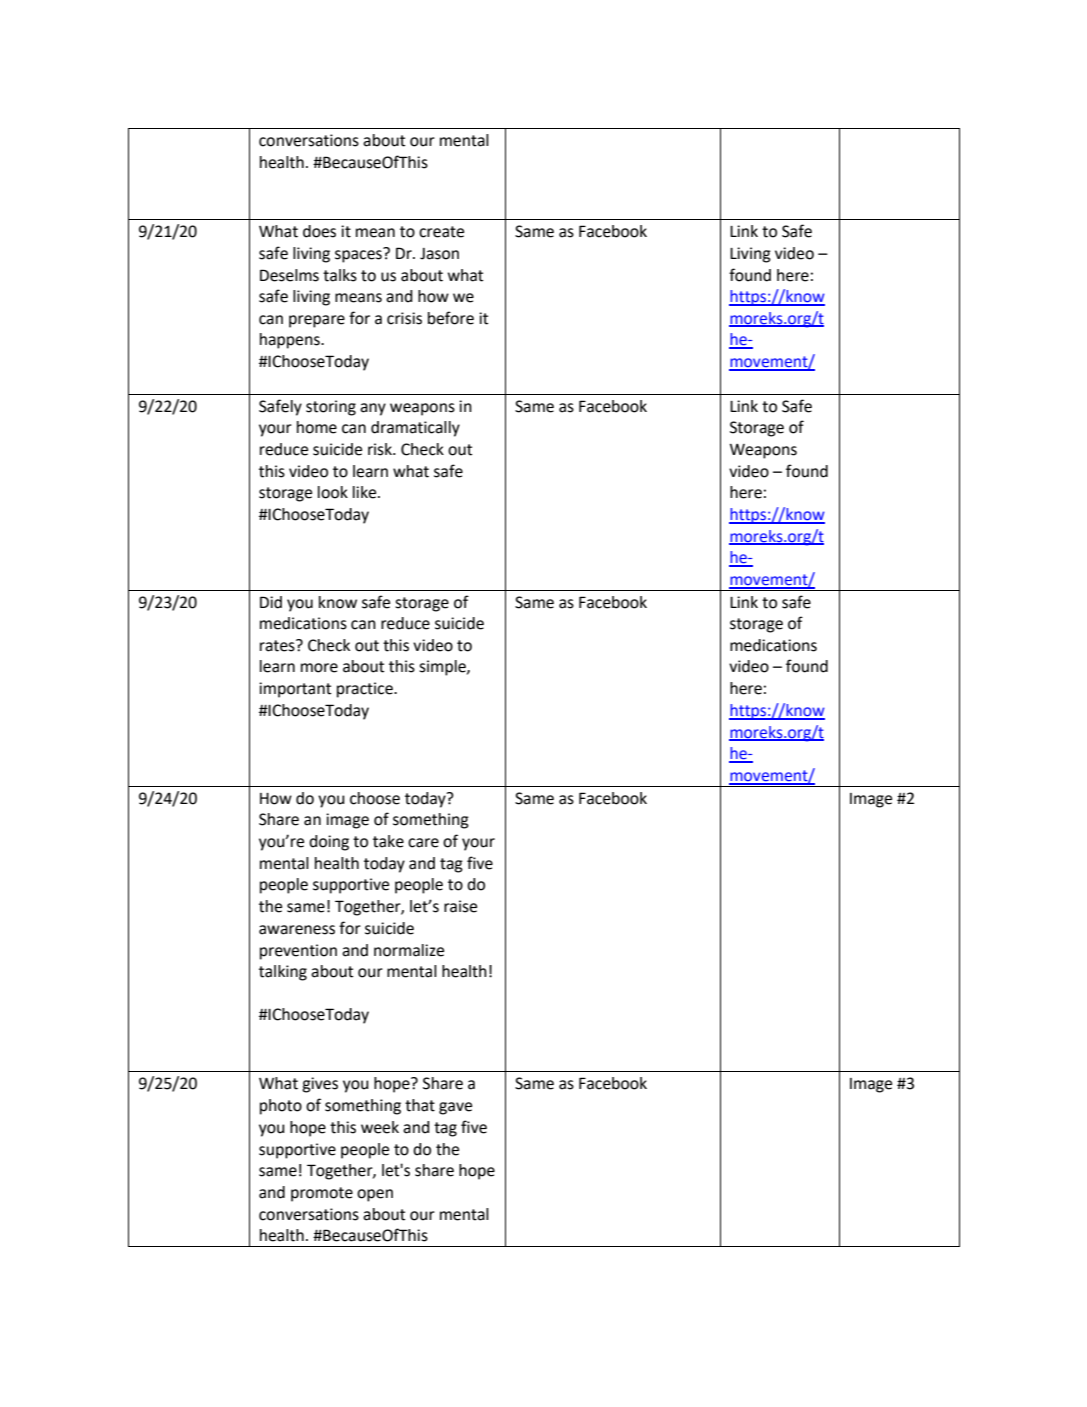 The width and height of the page is (1087, 1407). Describe the element at coordinates (319, 231) in the page. I see `does` at that location.
